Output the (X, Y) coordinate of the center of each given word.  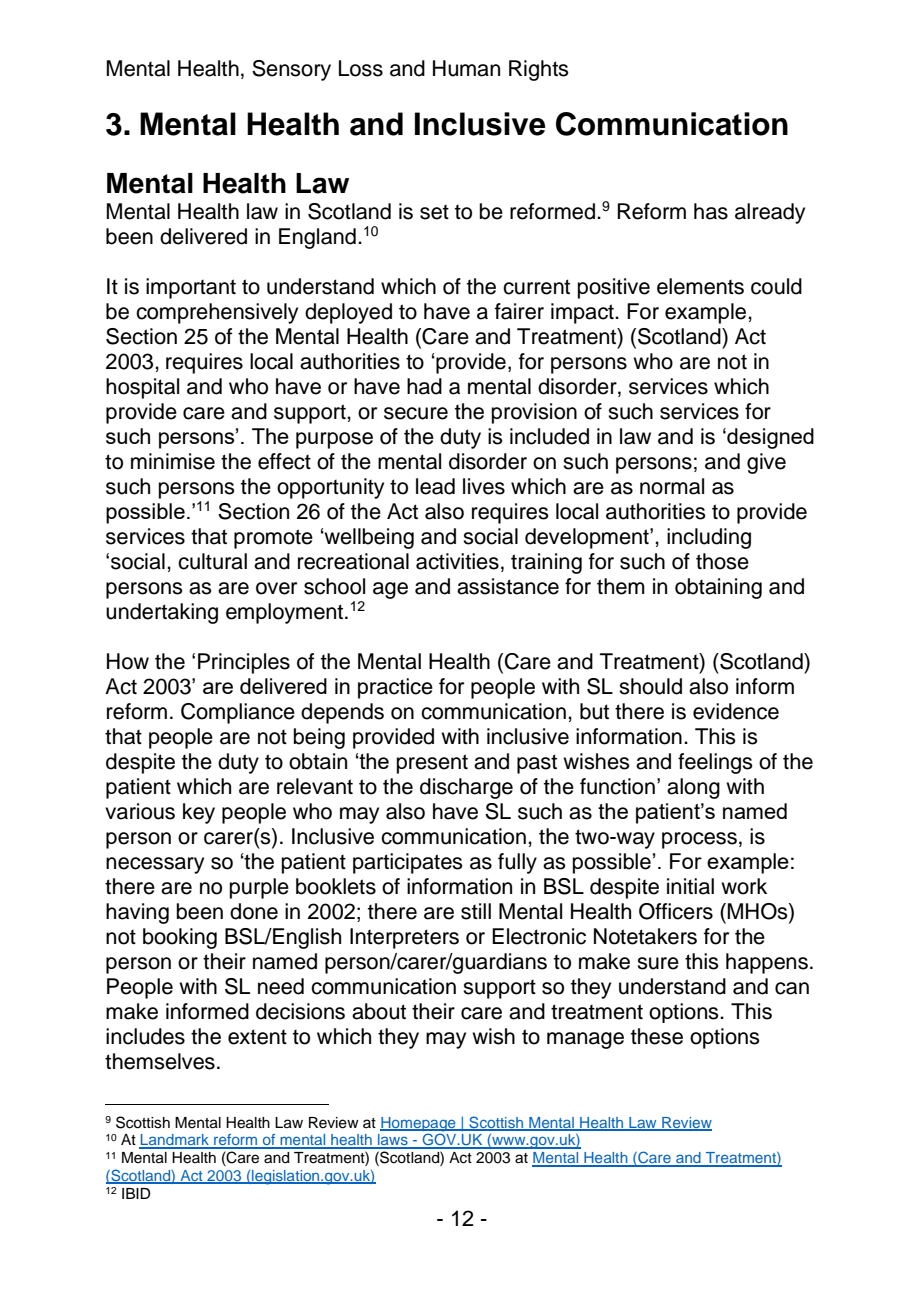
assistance (508, 586)
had (424, 386)
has (711, 211)
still (476, 911)
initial (690, 886)
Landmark (175, 1141)
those (722, 561)
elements (700, 286)
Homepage (419, 1124)
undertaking (162, 613)
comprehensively (217, 313)
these (657, 1036)
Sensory (291, 70)
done (254, 911)
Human (466, 68)
